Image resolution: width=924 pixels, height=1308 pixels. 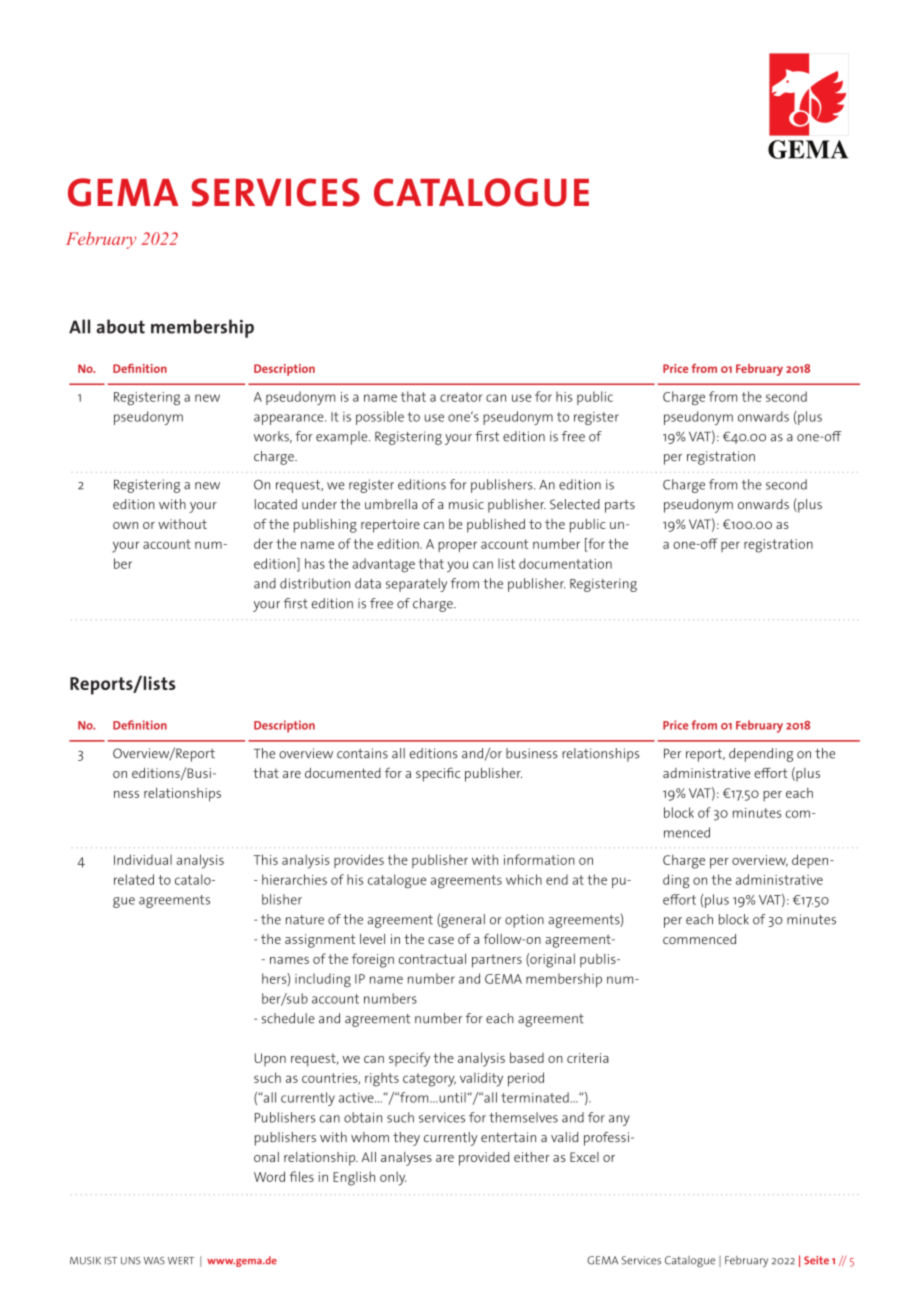 I want to click on specific, so click(x=438, y=774).
